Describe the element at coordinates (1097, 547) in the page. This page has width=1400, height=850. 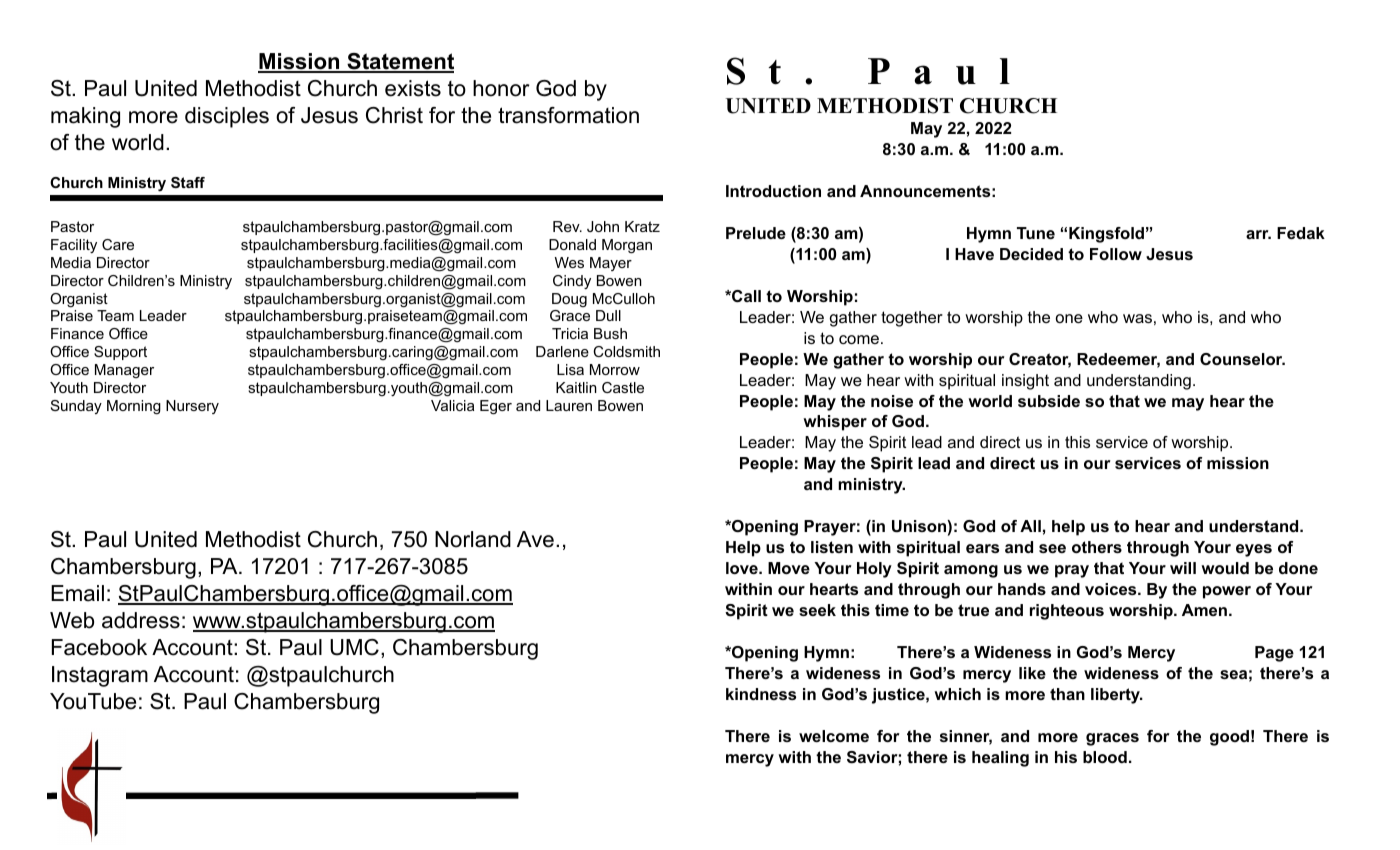
I see `others` at that location.
